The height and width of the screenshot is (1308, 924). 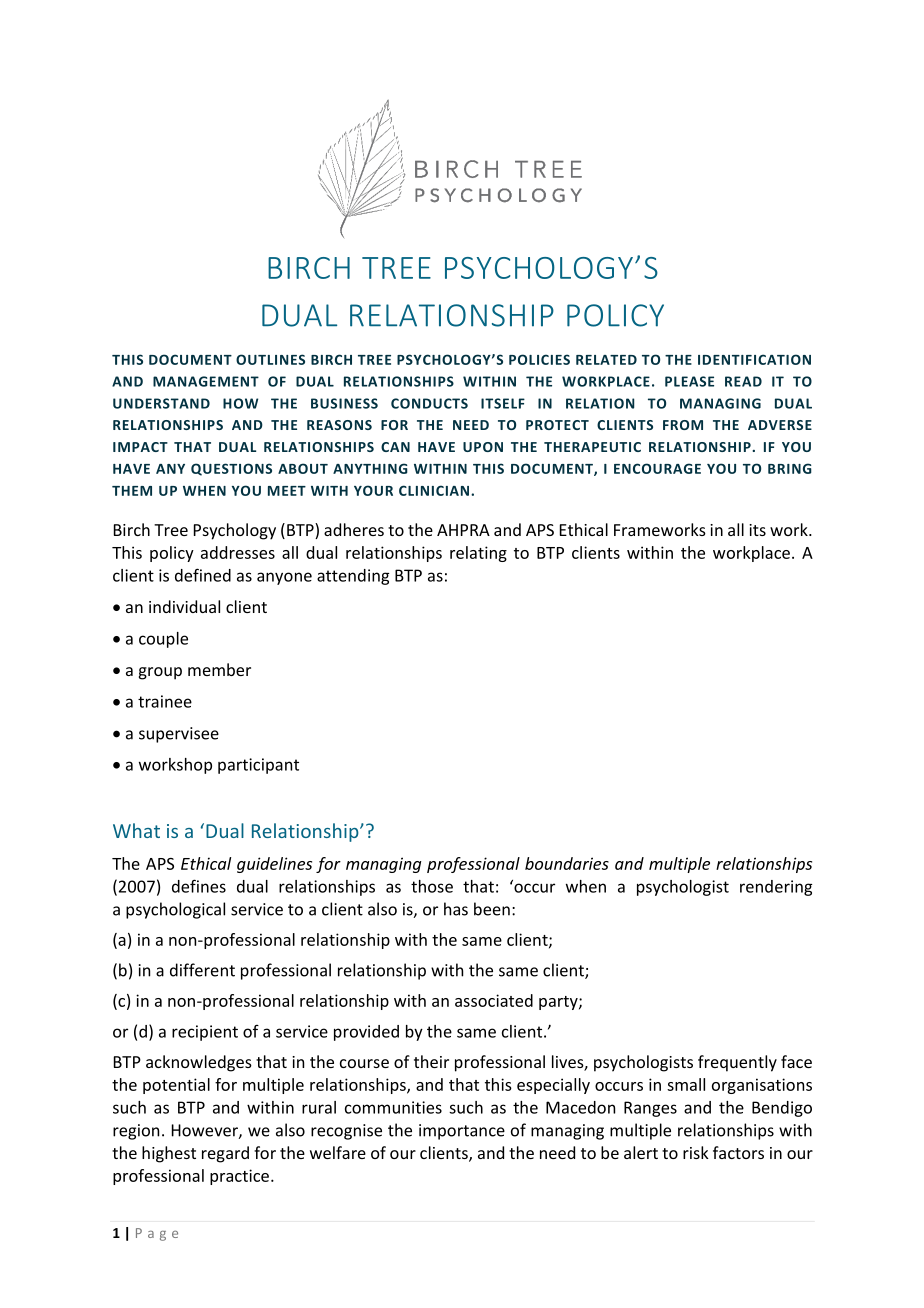 I want to click on participant, so click(x=258, y=766).
